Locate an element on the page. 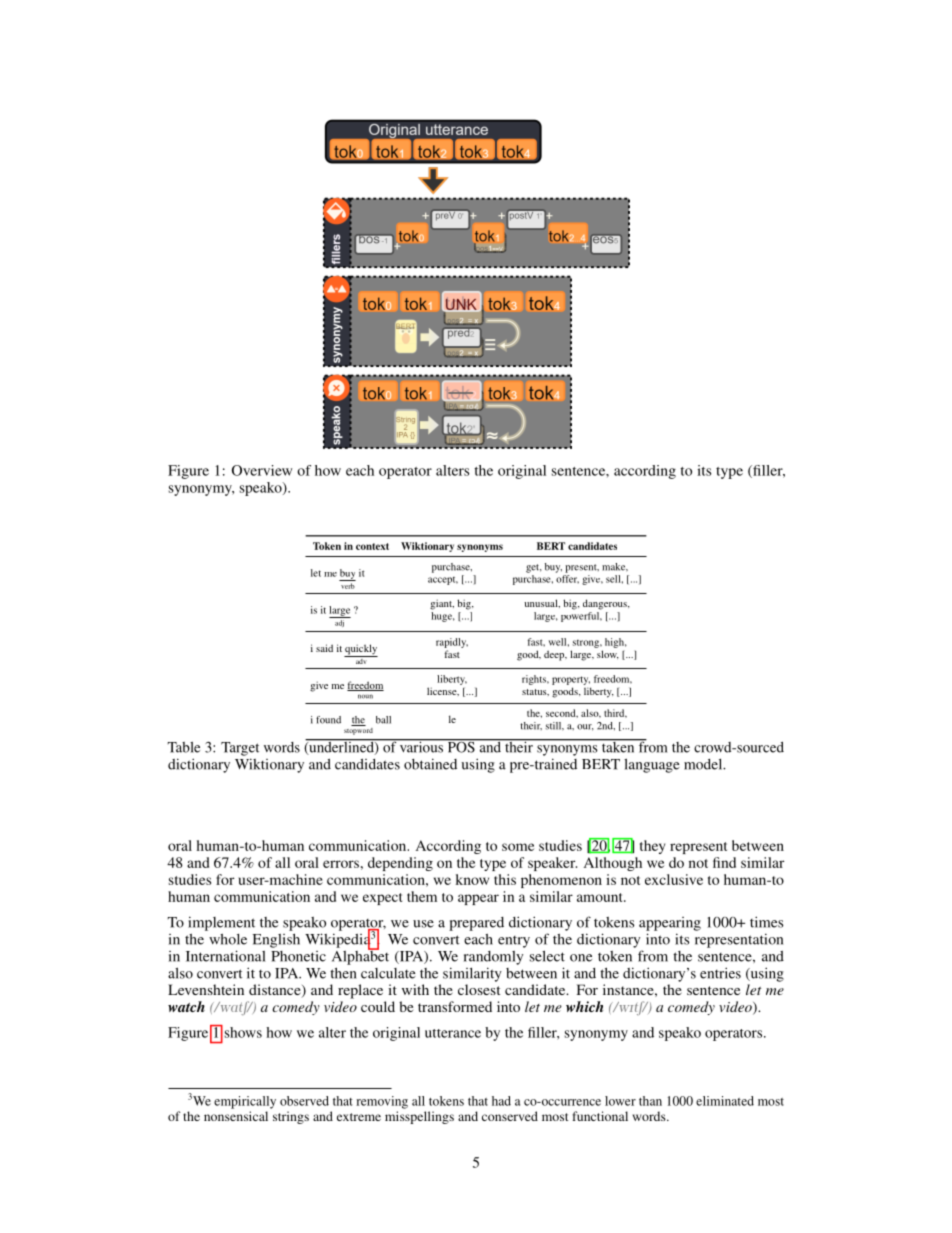 The height and width of the document is (1233, 952). context is located at coordinates (372, 546).
